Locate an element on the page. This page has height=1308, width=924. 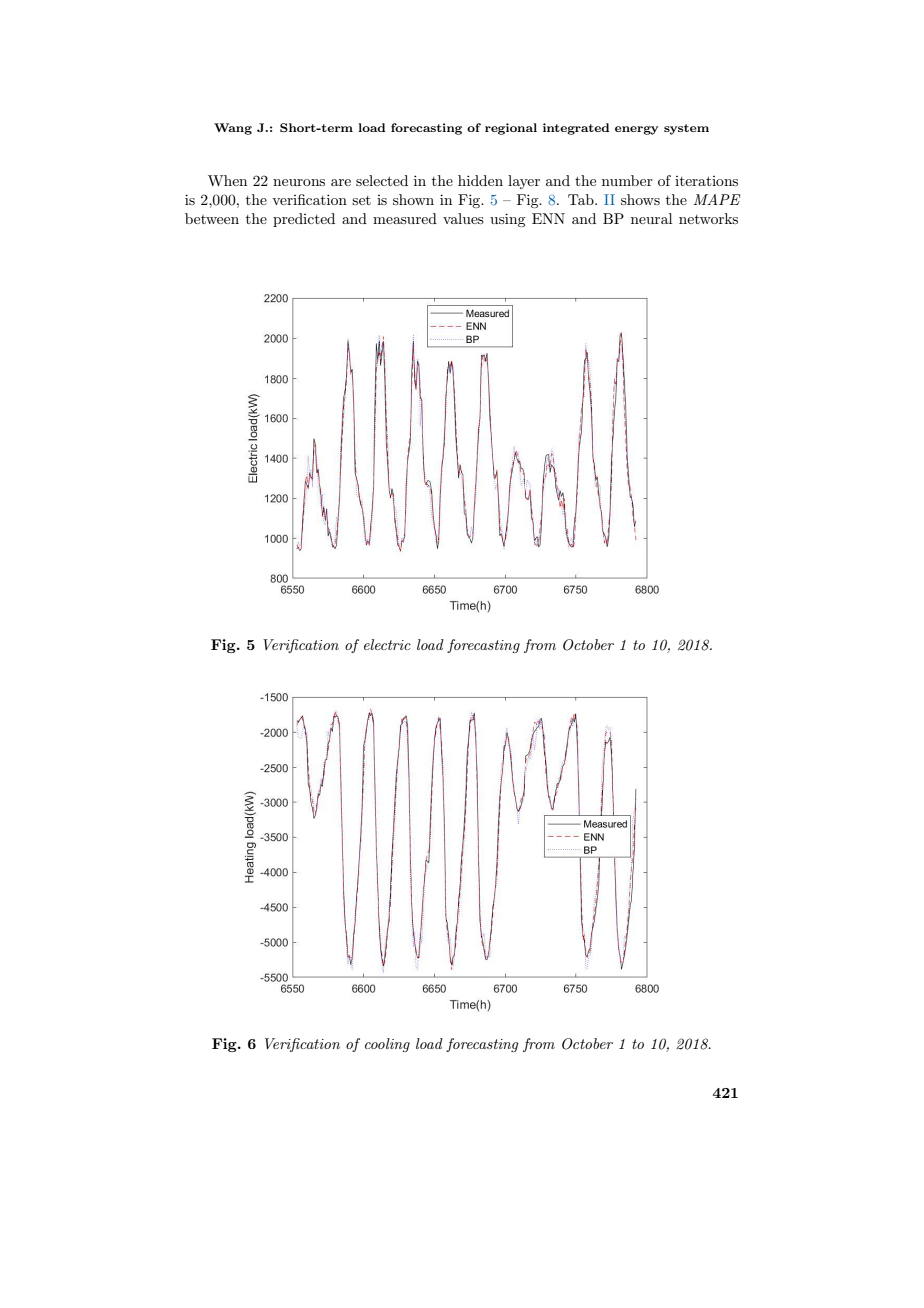
values is located at coordinates (463, 218).
